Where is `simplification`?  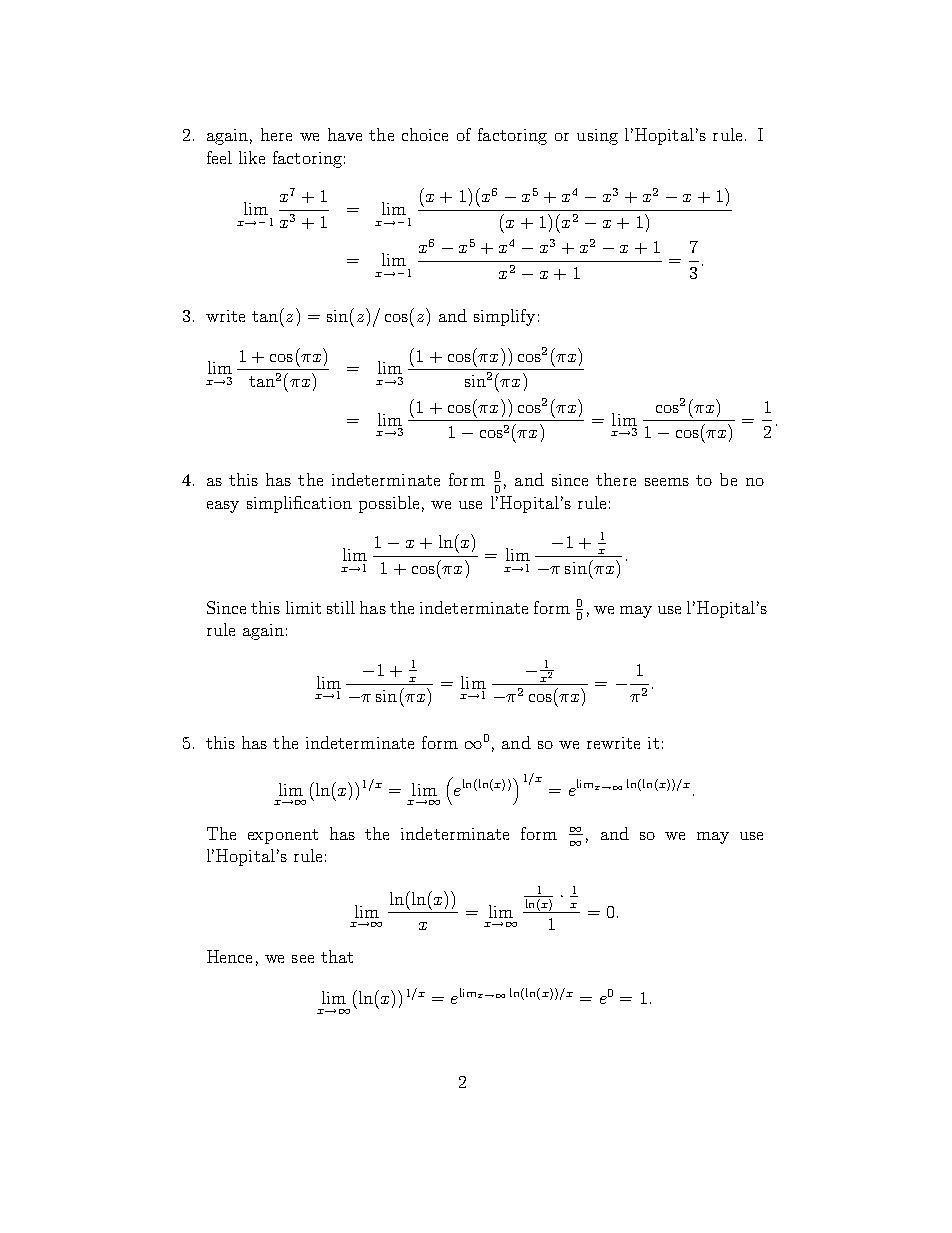 simplification is located at coordinates (299, 504).
